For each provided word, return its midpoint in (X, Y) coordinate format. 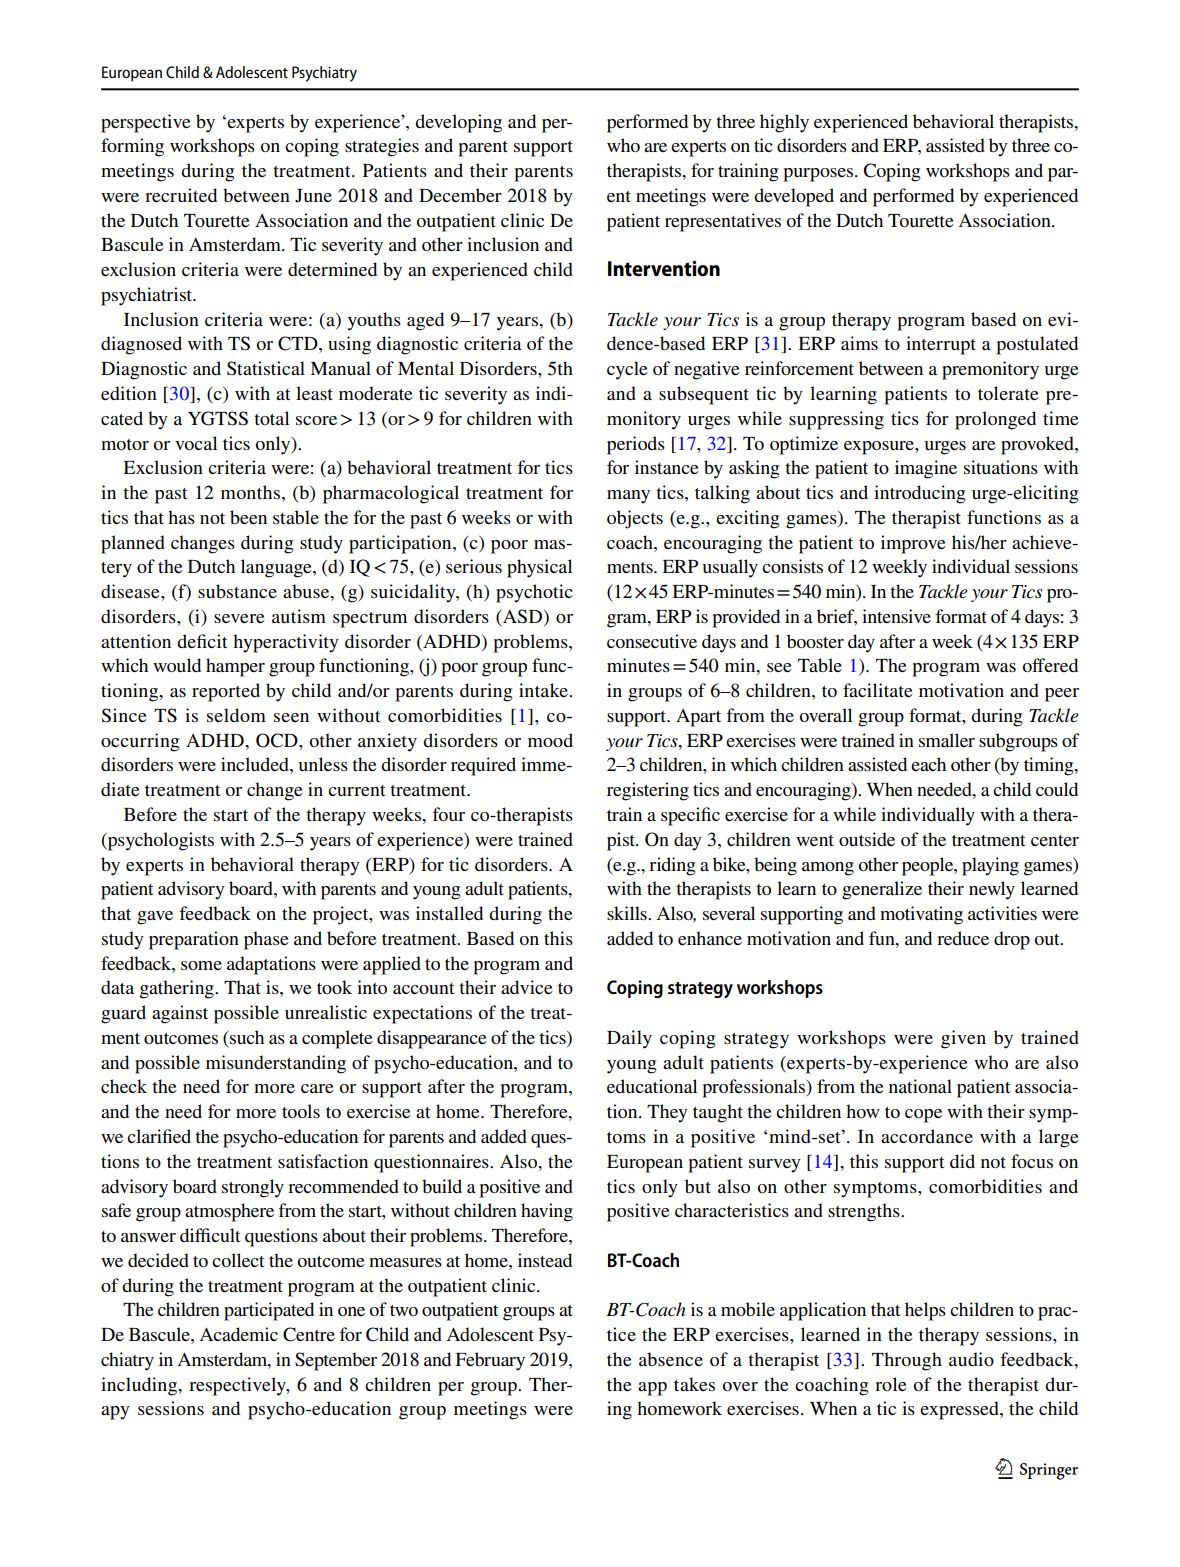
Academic (238, 1334)
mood (550, 740)
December (460, 195)
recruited (181, 195)
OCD (278, 740)
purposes (819, 175)
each (928, 764)
